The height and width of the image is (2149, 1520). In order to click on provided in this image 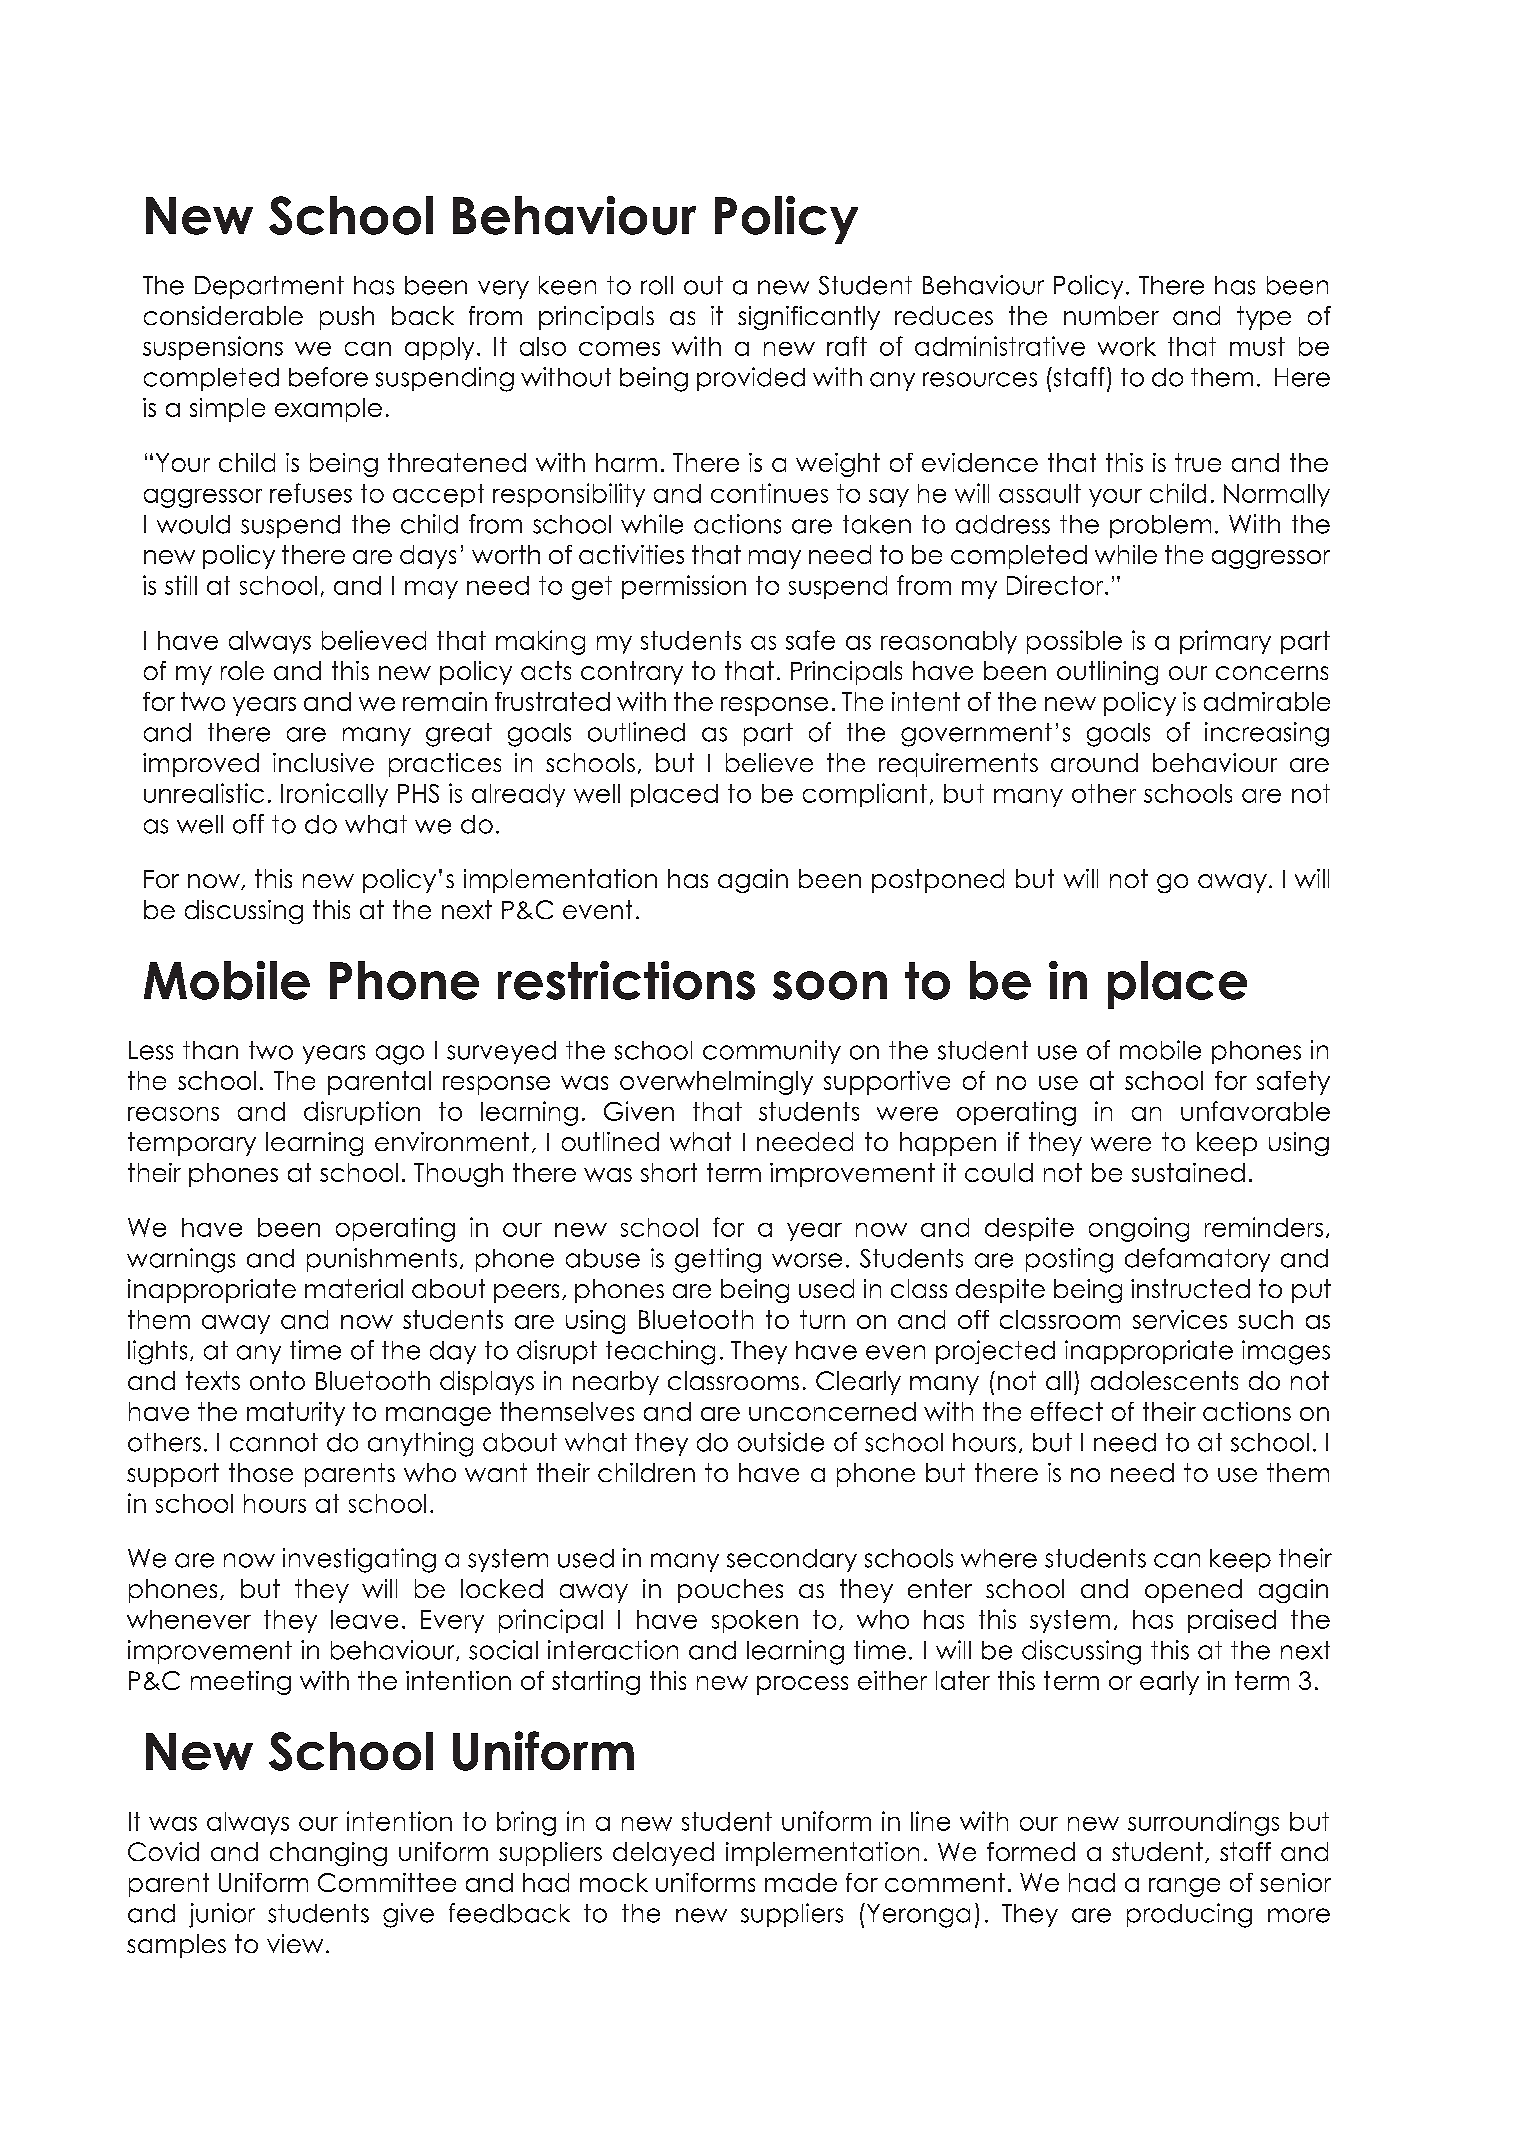, I will do `click(751, 379)`.
